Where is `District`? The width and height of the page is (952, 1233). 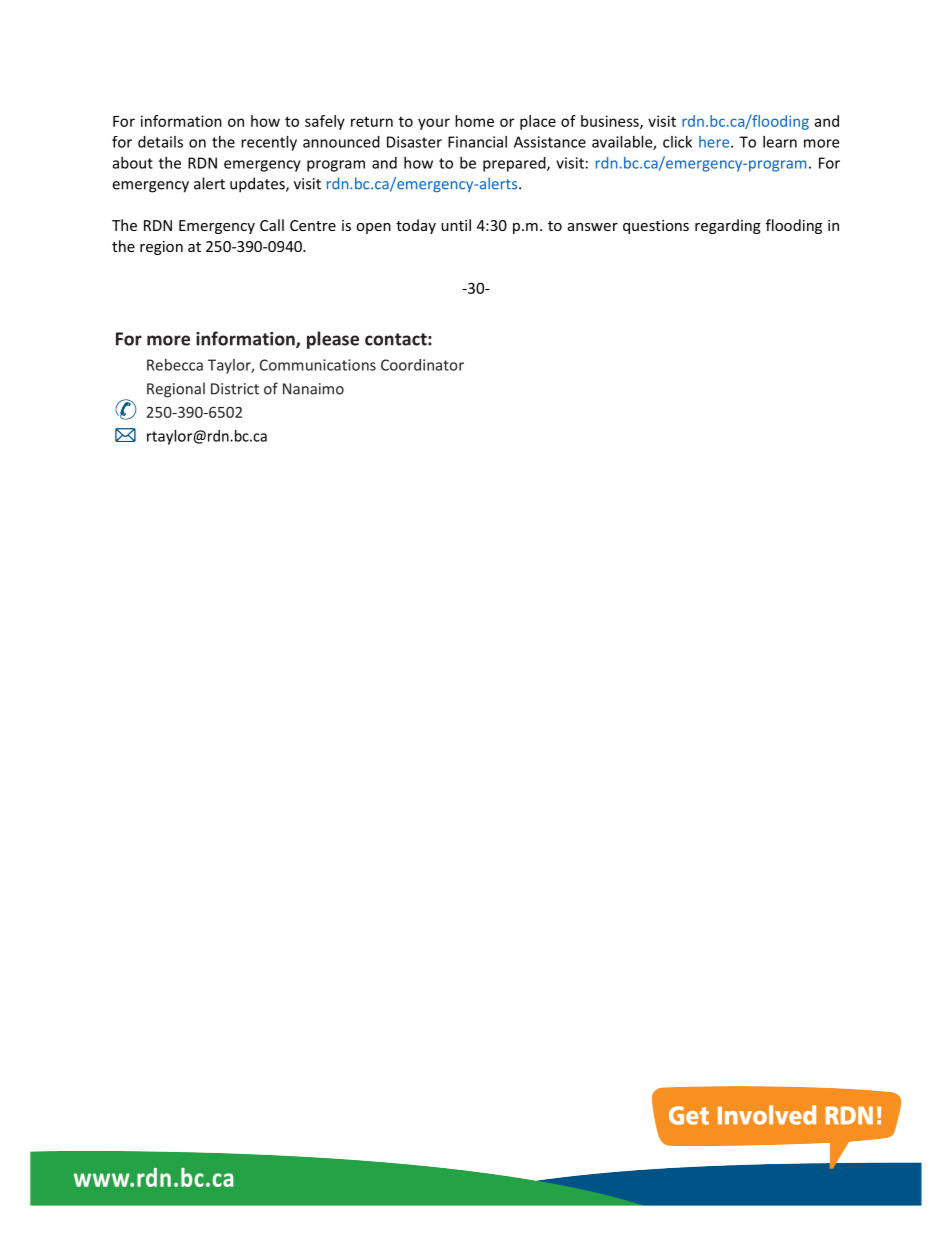
District is located at coordinates (235, 389).
